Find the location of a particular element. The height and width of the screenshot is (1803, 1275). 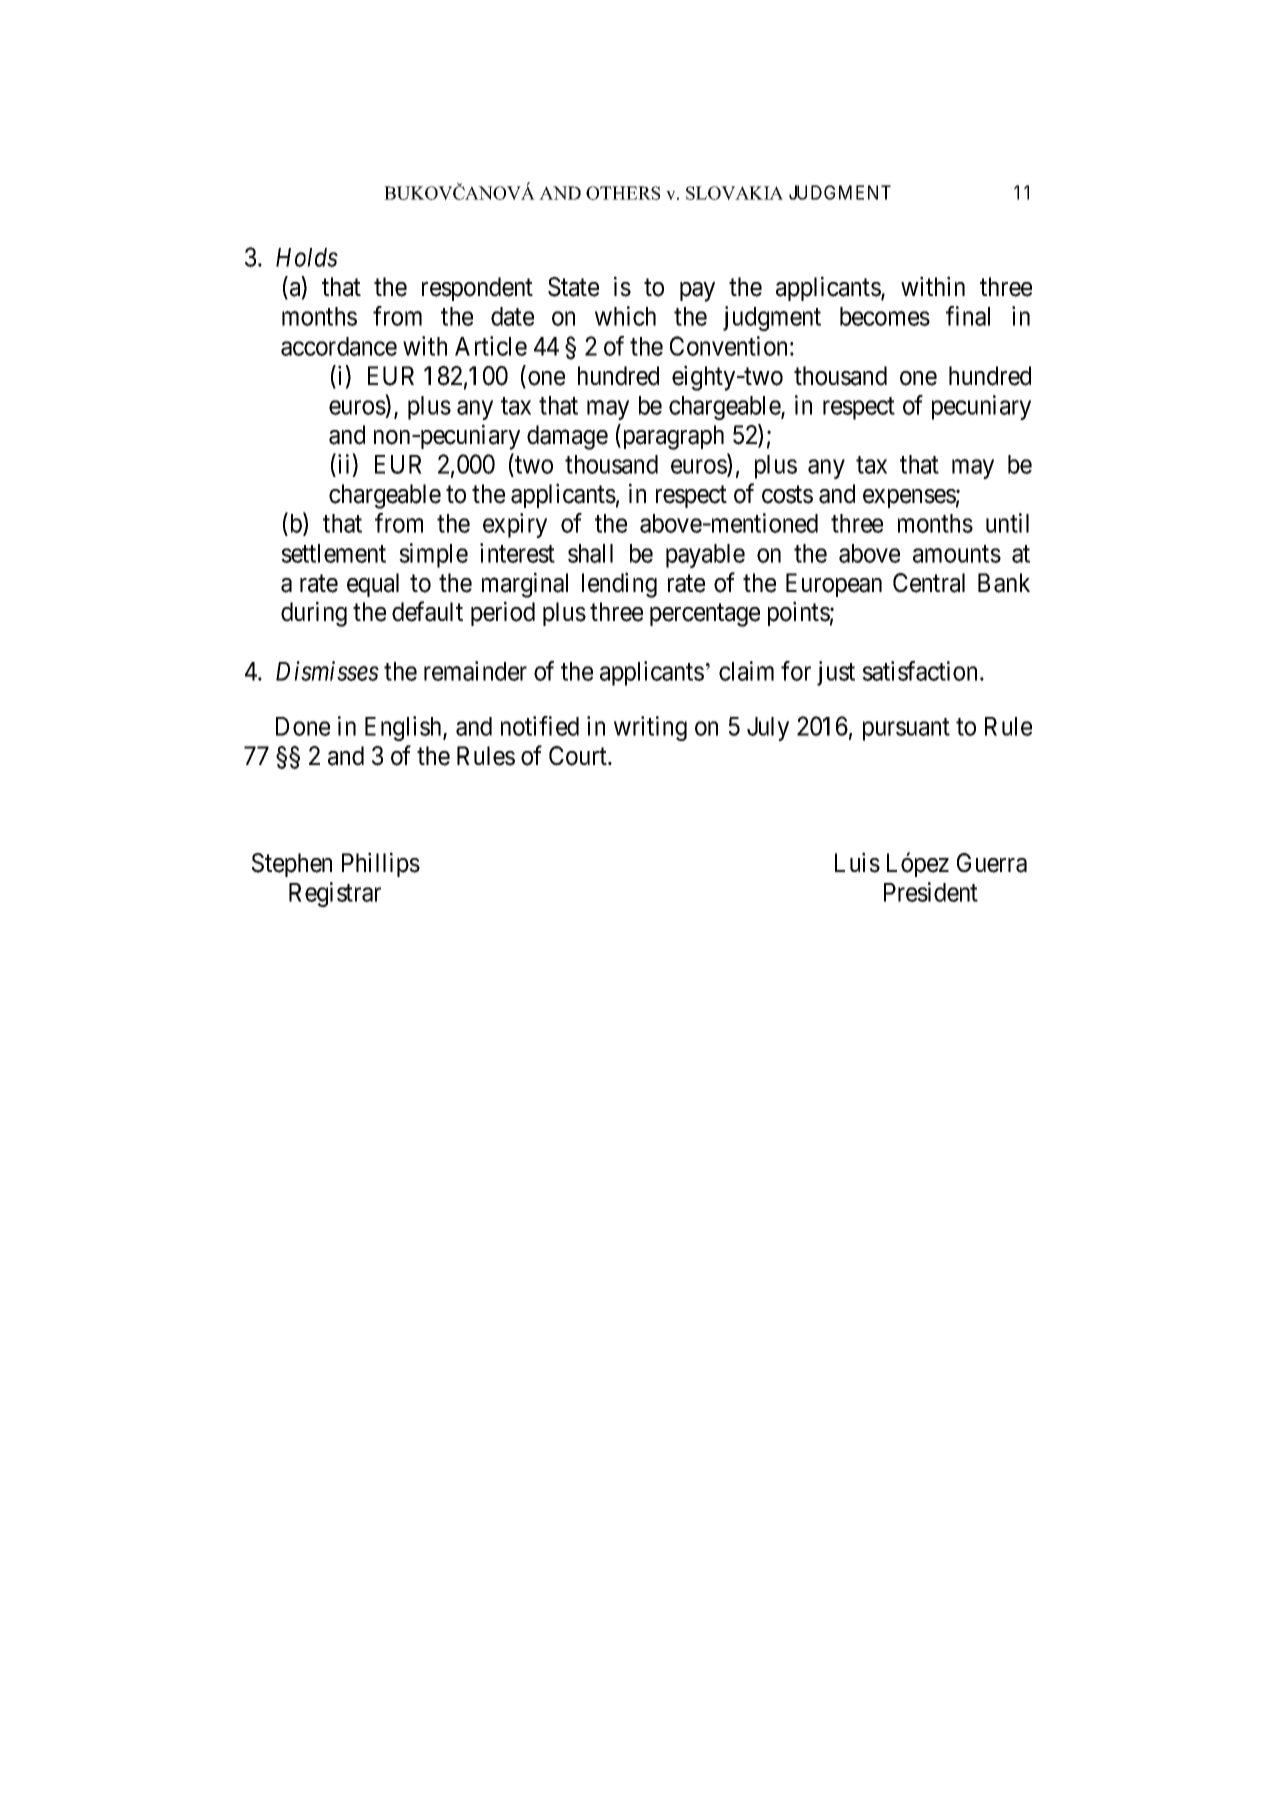

Holds is located at coordinates (307, 257).
